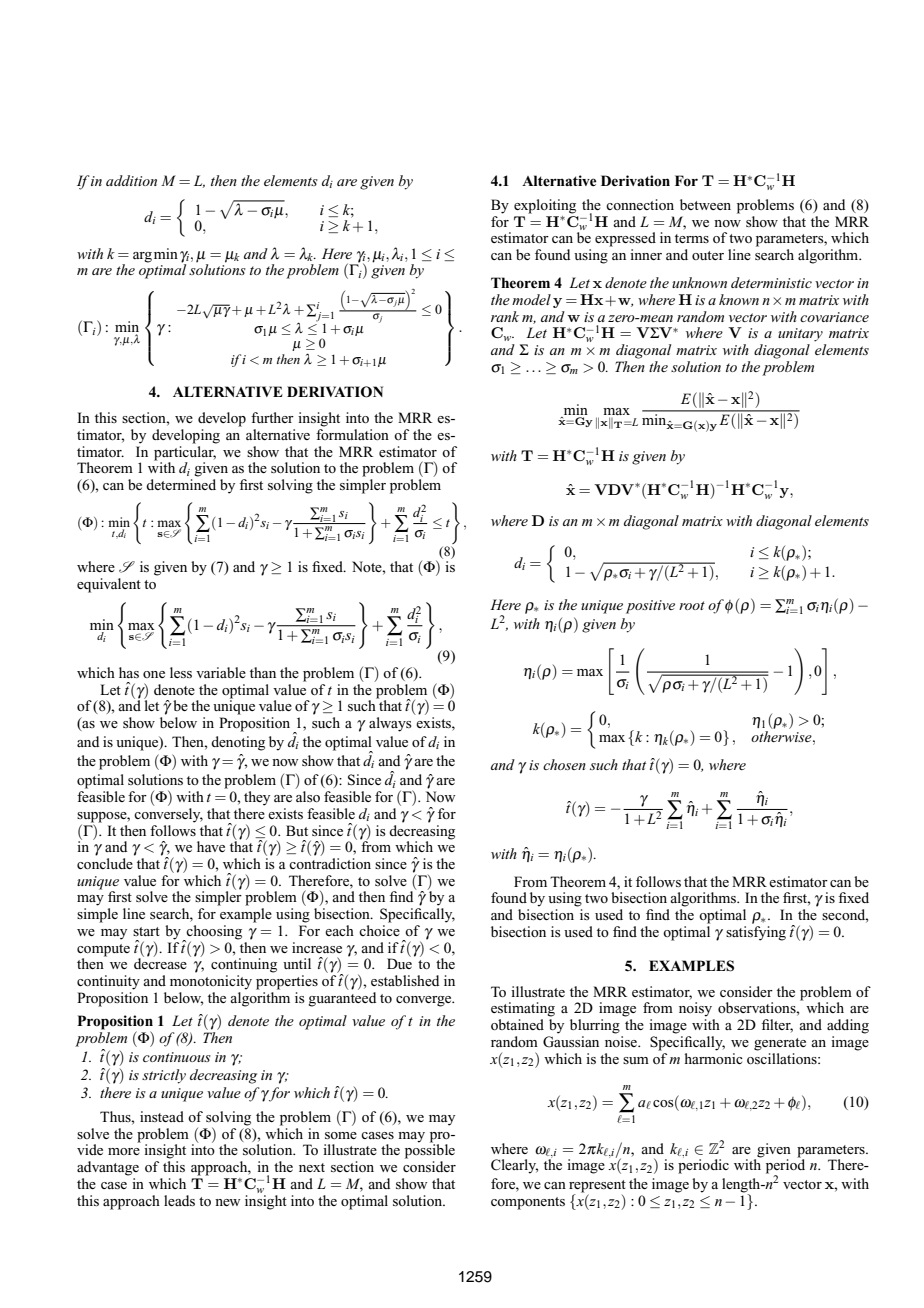 This screenshot has width=924, height=1308. Describe the element at coordinates (211, 846) in the screenshot. I see `have` at that location.
